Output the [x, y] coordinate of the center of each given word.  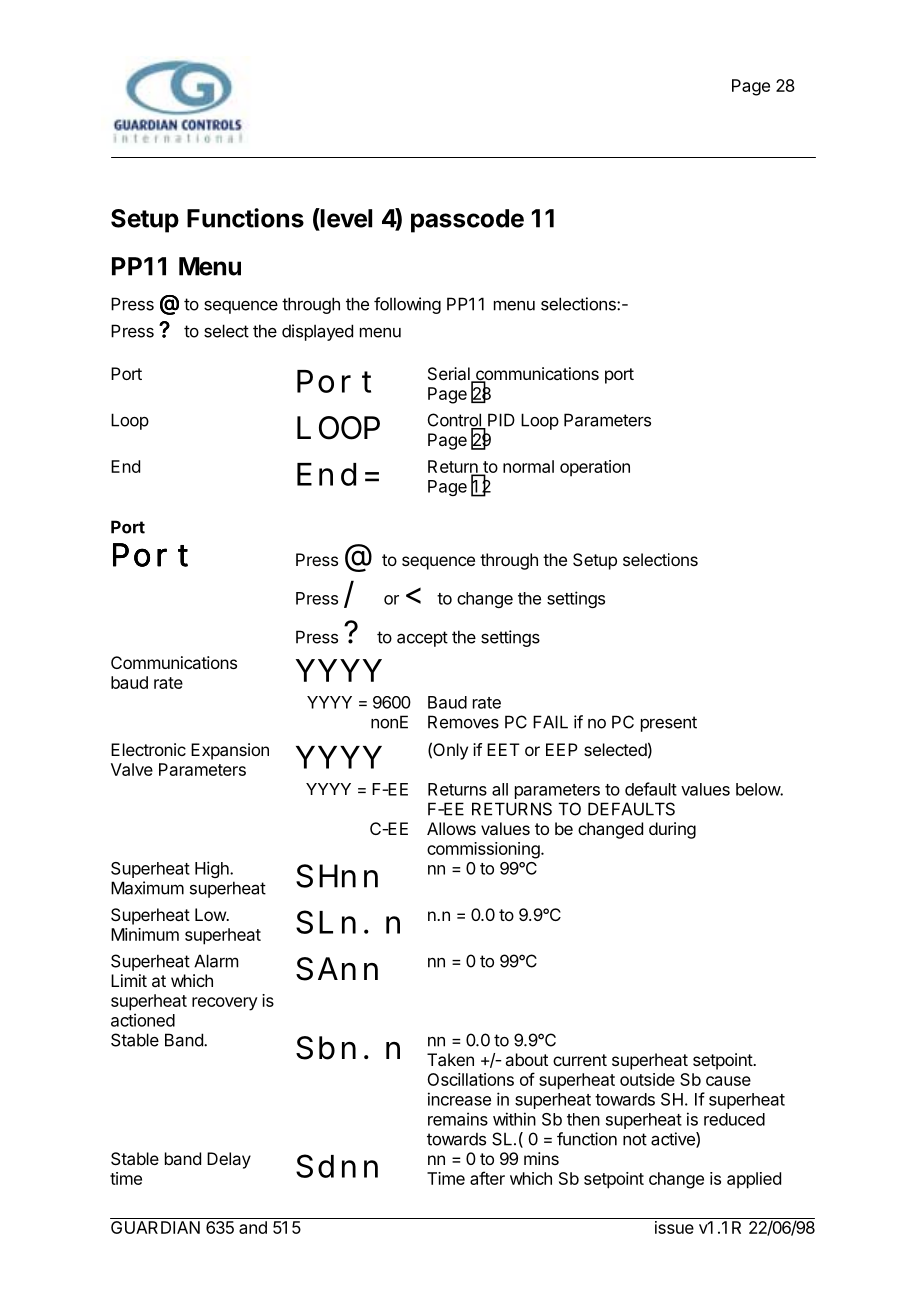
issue [674, 1227]
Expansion [230, 751]
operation [595, 468]
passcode [467, 221]
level [345, 218]
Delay [229, 1160]
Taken [450, 1059]
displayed [317, 332]
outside [647, 1079]
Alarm [216, 961]
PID [501, 420]
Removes [463, 722]
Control [455, 421]
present [669, 724]
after [487, 1178]
